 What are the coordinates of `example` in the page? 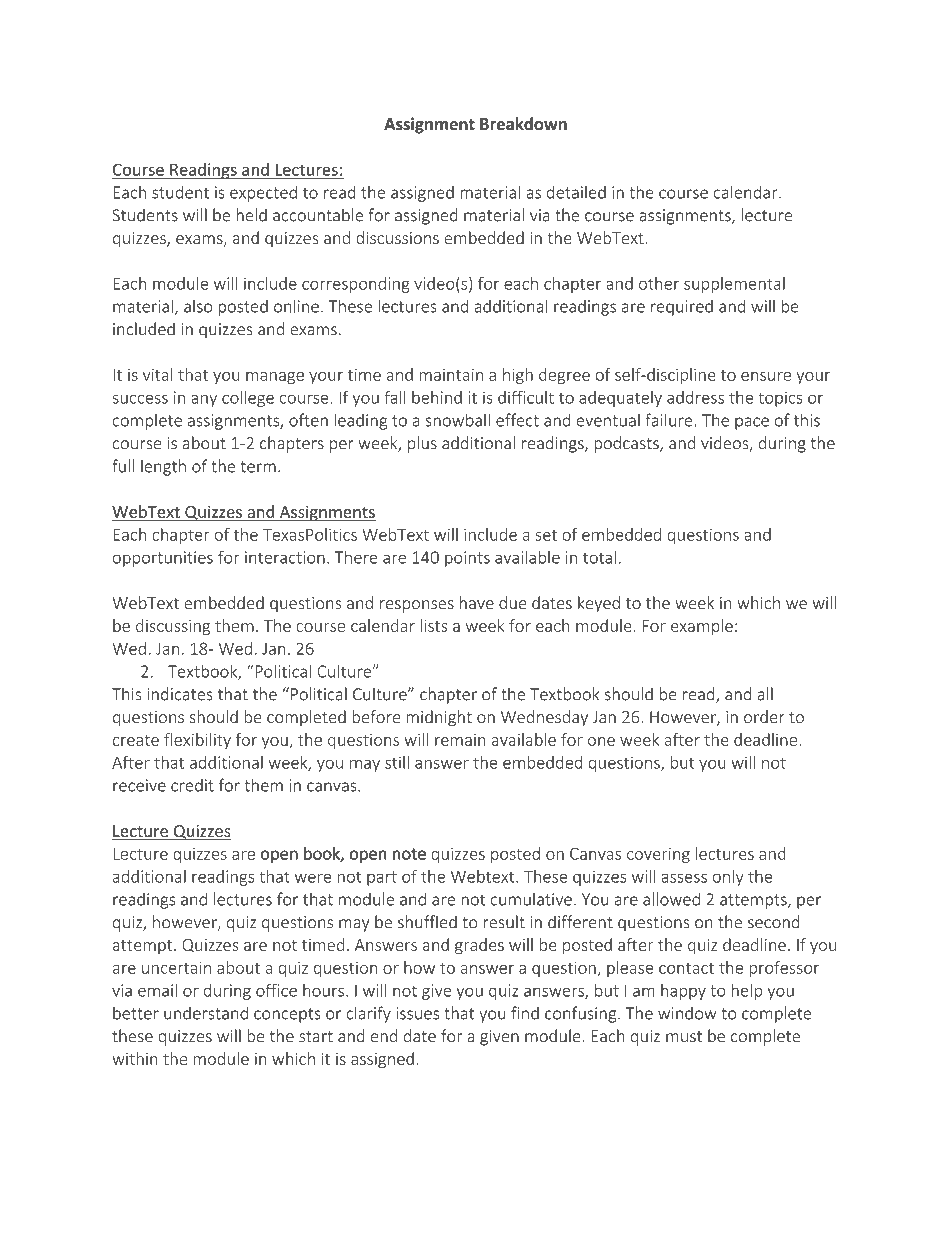 It's located at (702, 627).
